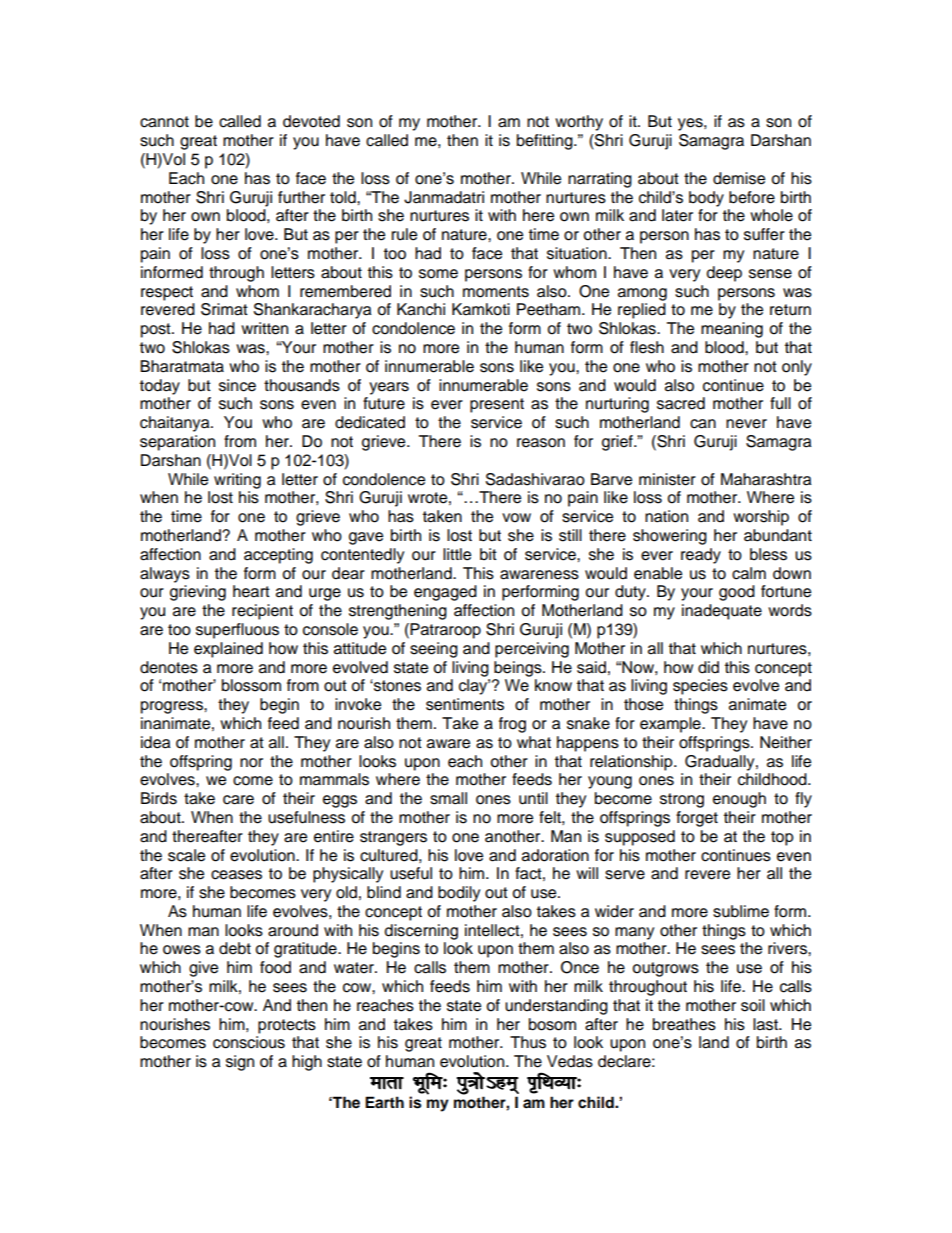 Image resolution: width=952 pixels, height=1233 pixels. Describe the element at coordinates (240, 1063) in the document. I see `sign` at that location.
